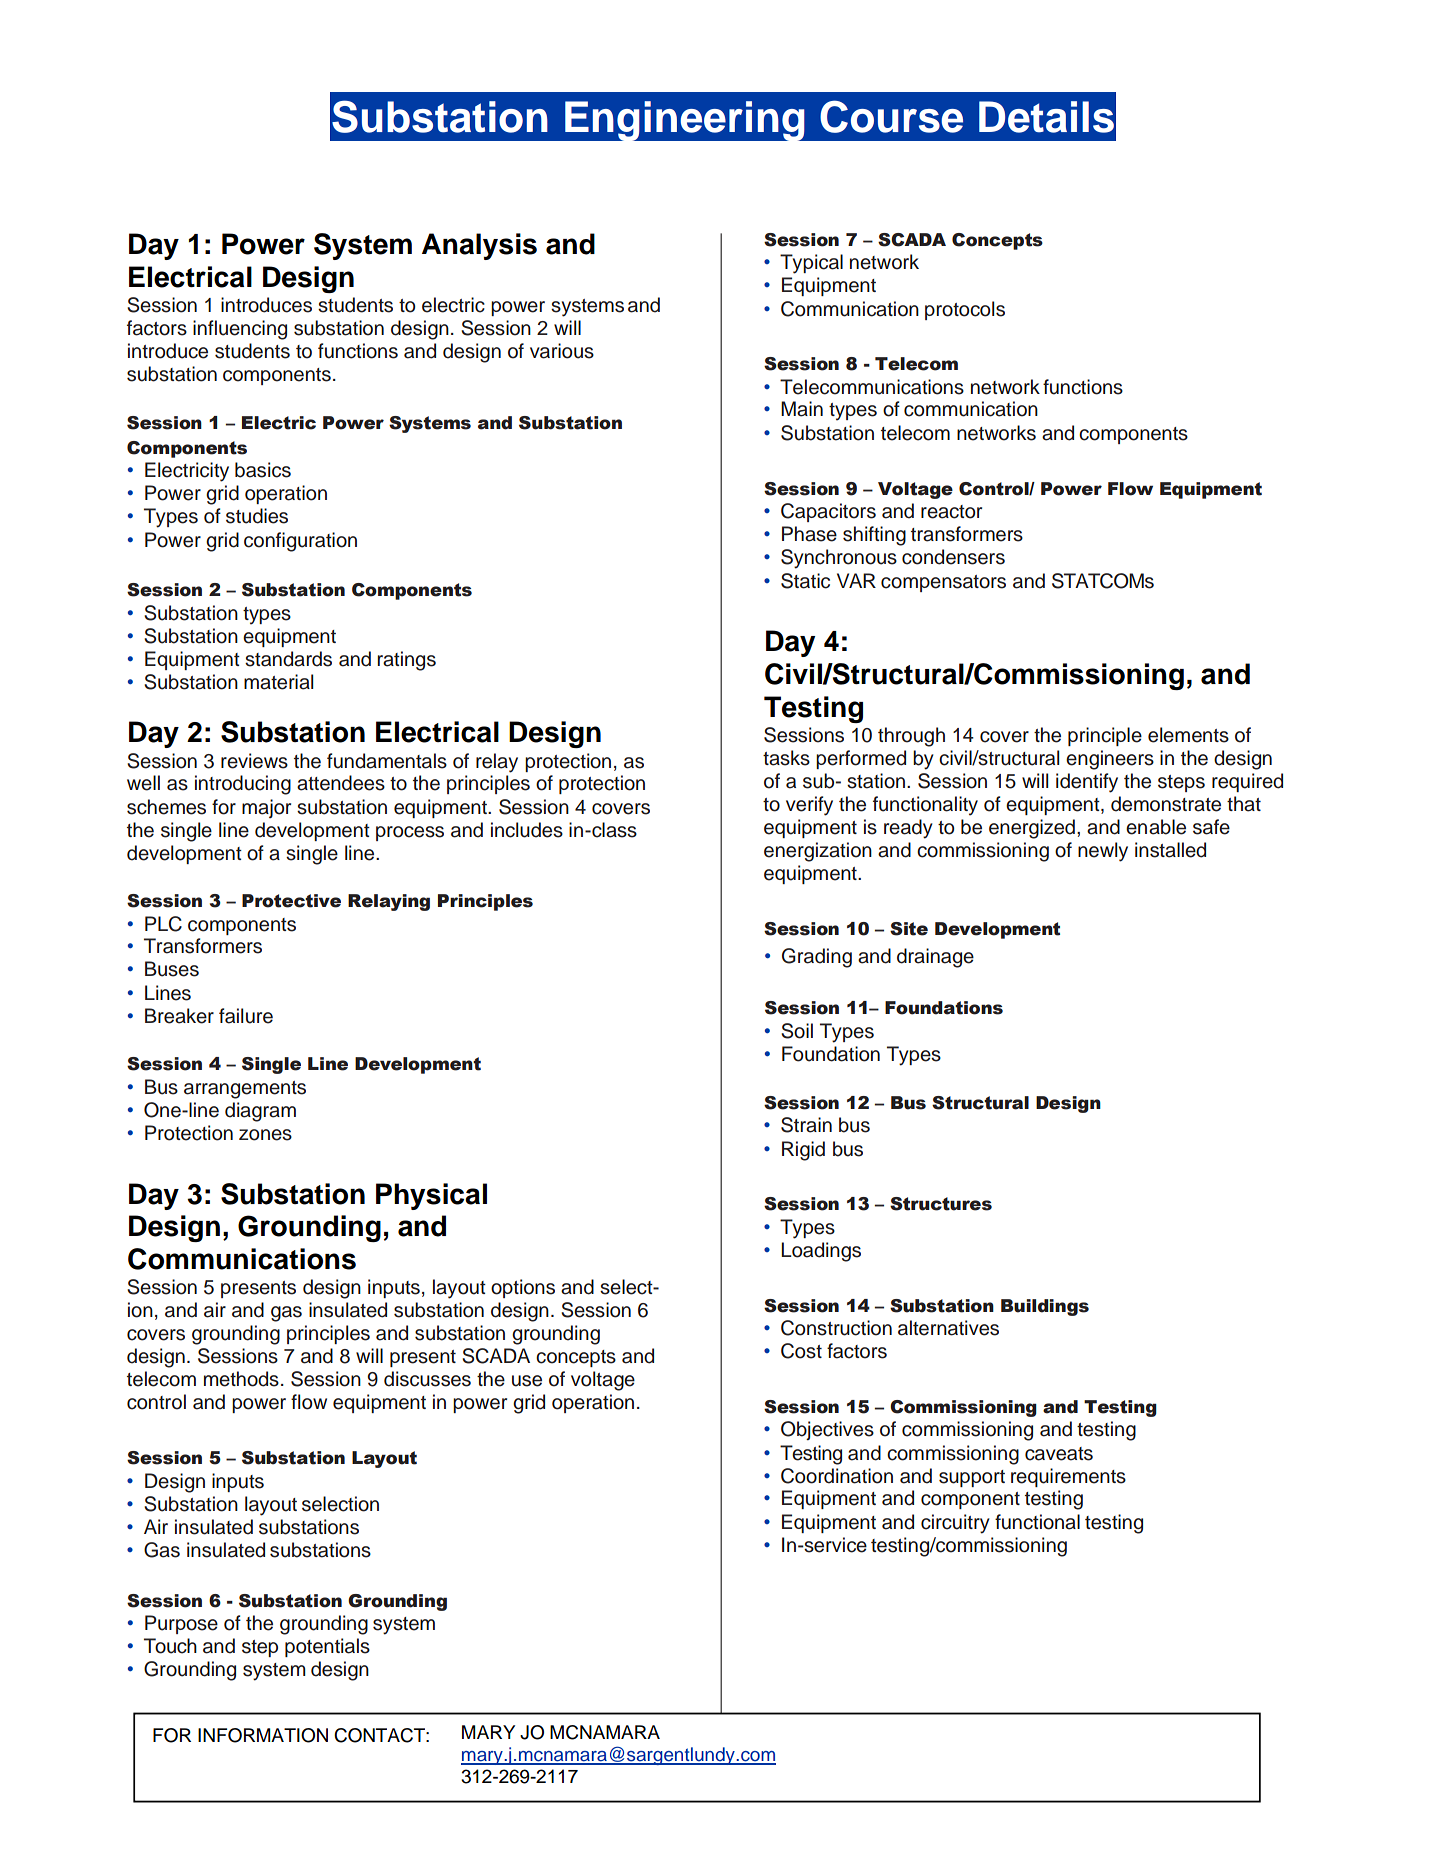 This screenshot has width=1443, height=1867. I want to click on caveats, so click(1059, 1454).
